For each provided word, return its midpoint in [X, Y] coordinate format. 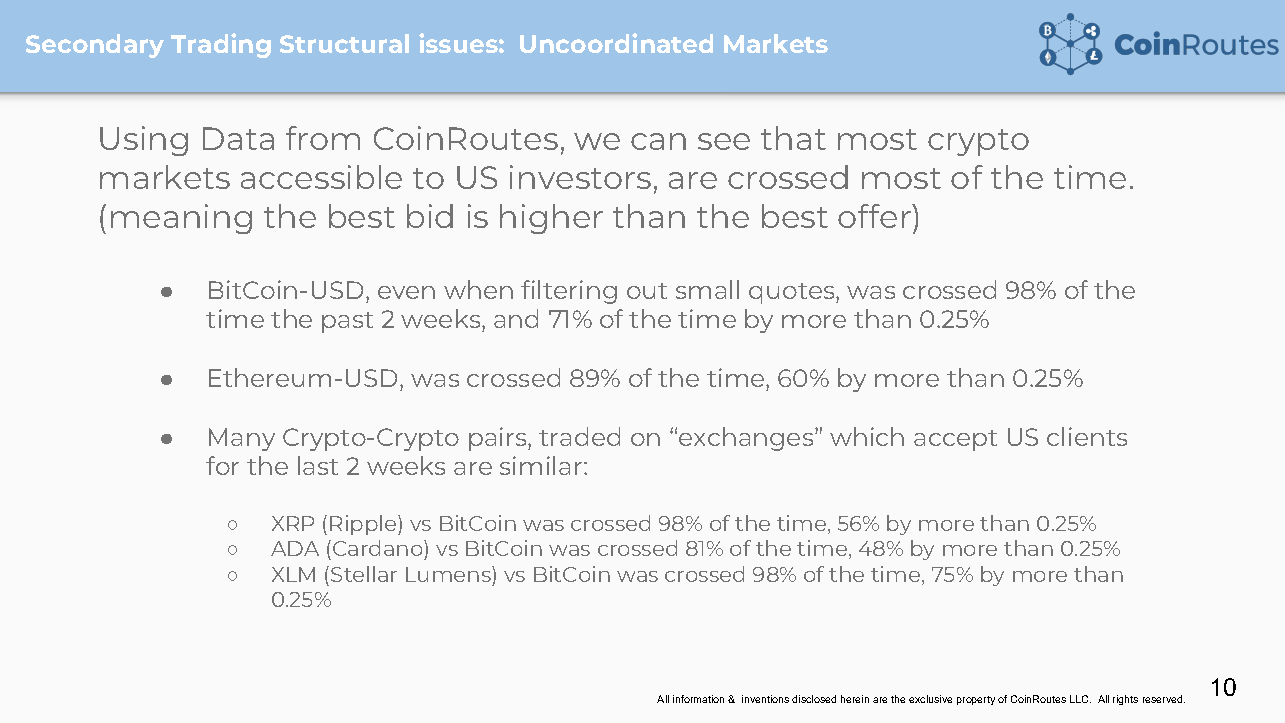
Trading [221, 45]
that [793, 138]
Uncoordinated [616, 43]
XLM [293, 574]
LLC [1080, 699]
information [698, 699]
